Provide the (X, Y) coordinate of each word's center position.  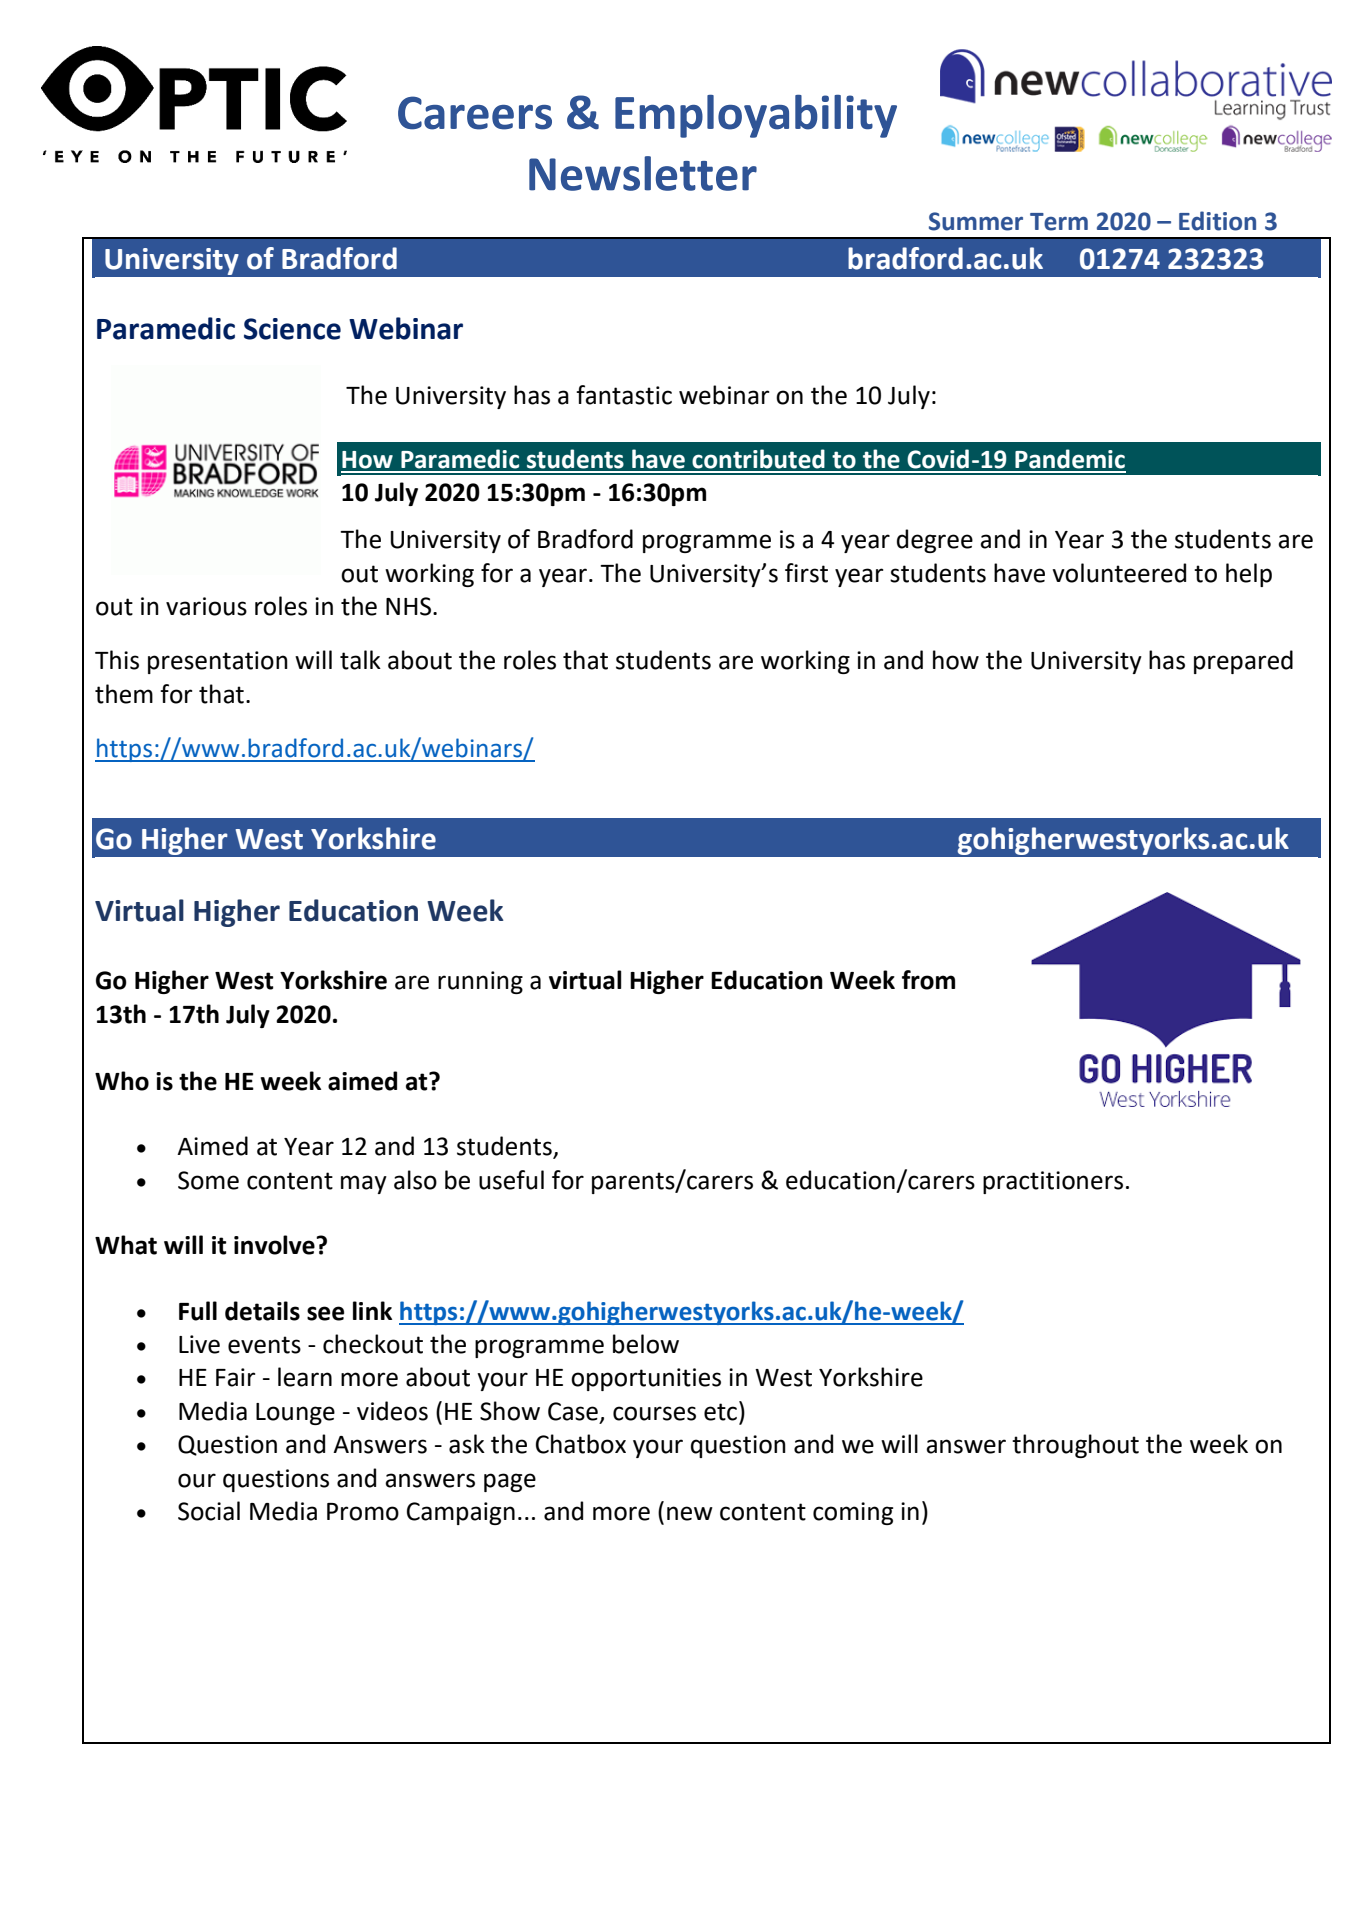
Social (209, 1511)
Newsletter (643, 173)
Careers (475, 113)
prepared (1243, 662)
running (480, 982)
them (124, 694)
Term (1059, 222)
